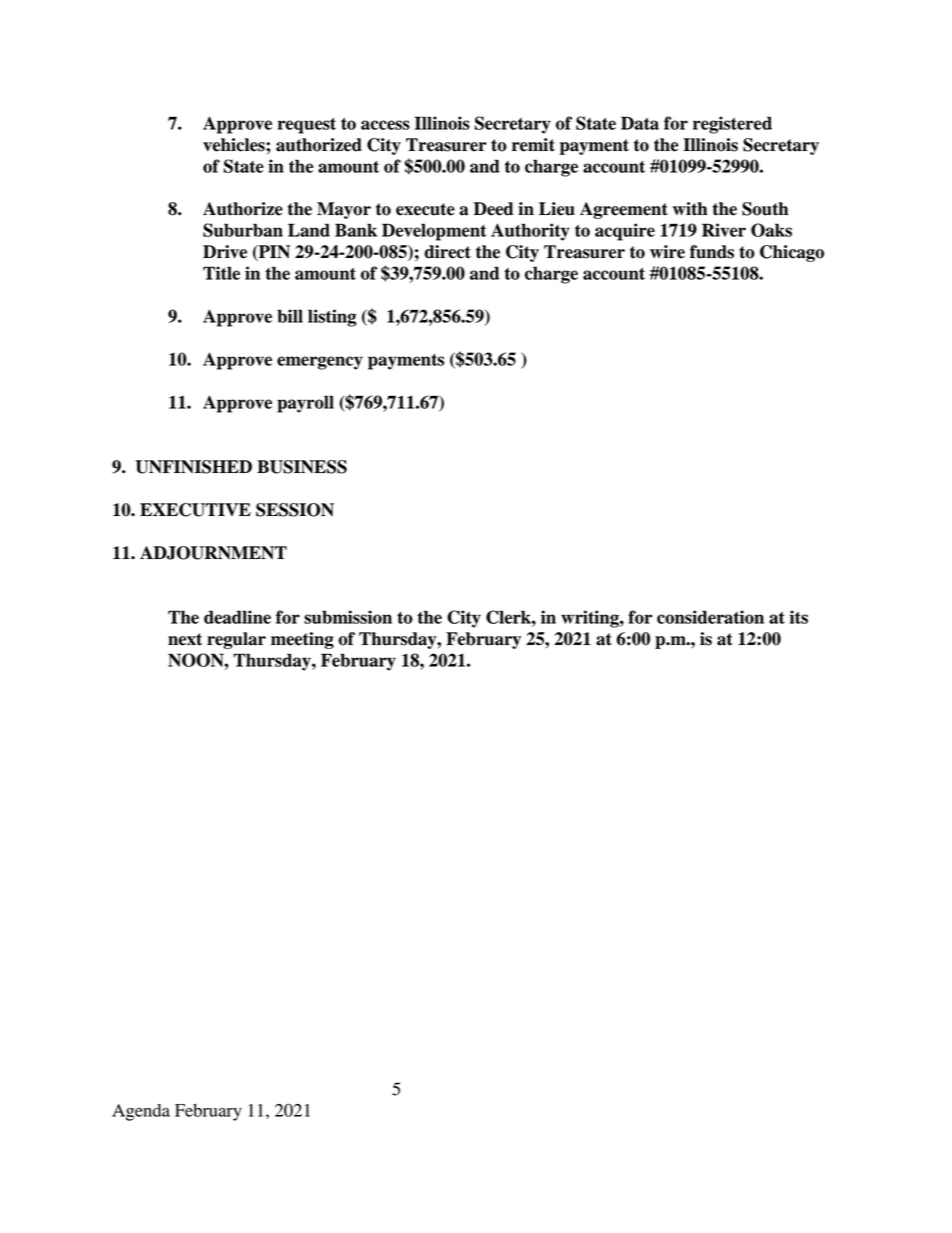  I want to click on its, so click(799, 617).
